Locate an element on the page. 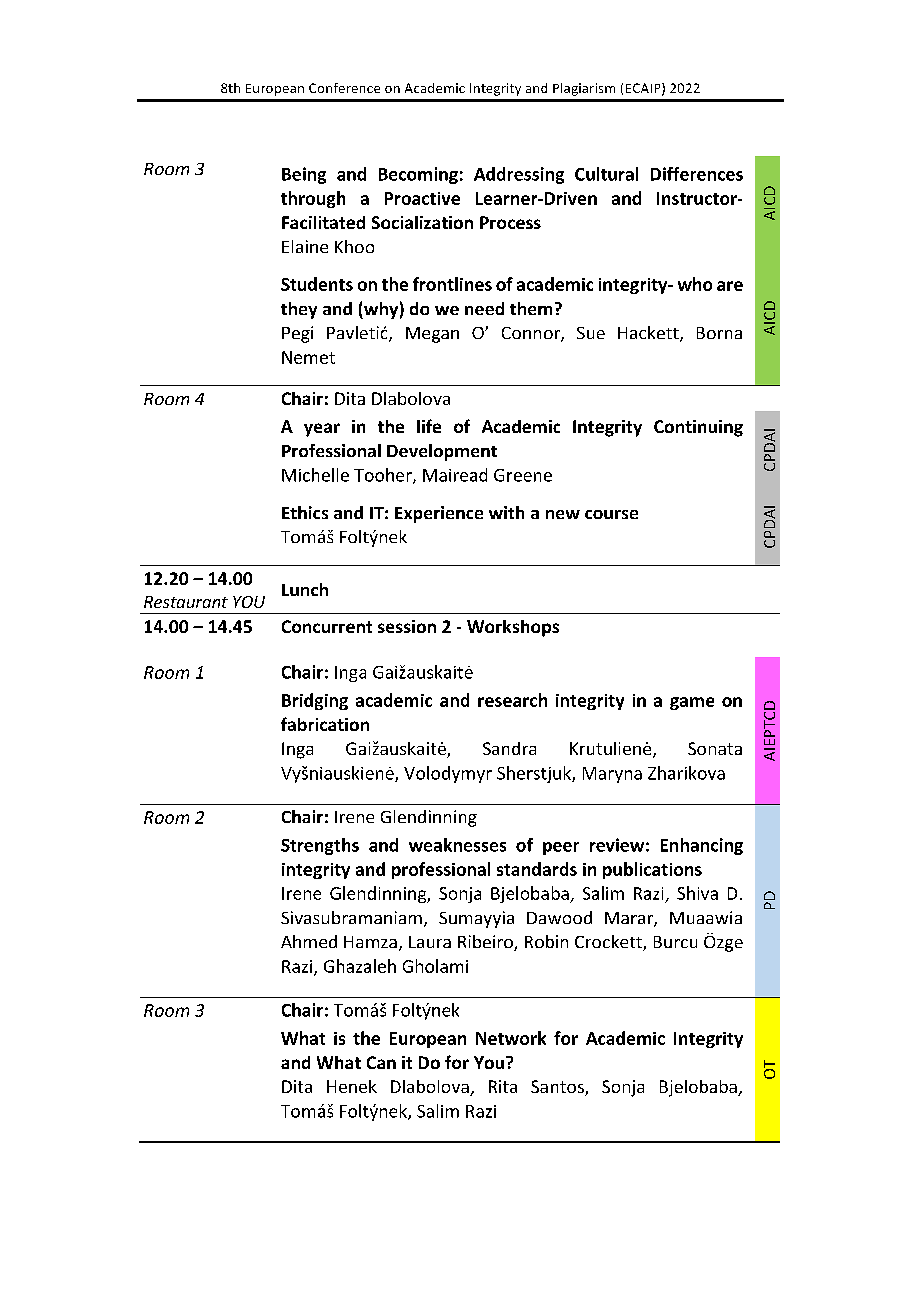  Development is located at coordinates (442, 452).
